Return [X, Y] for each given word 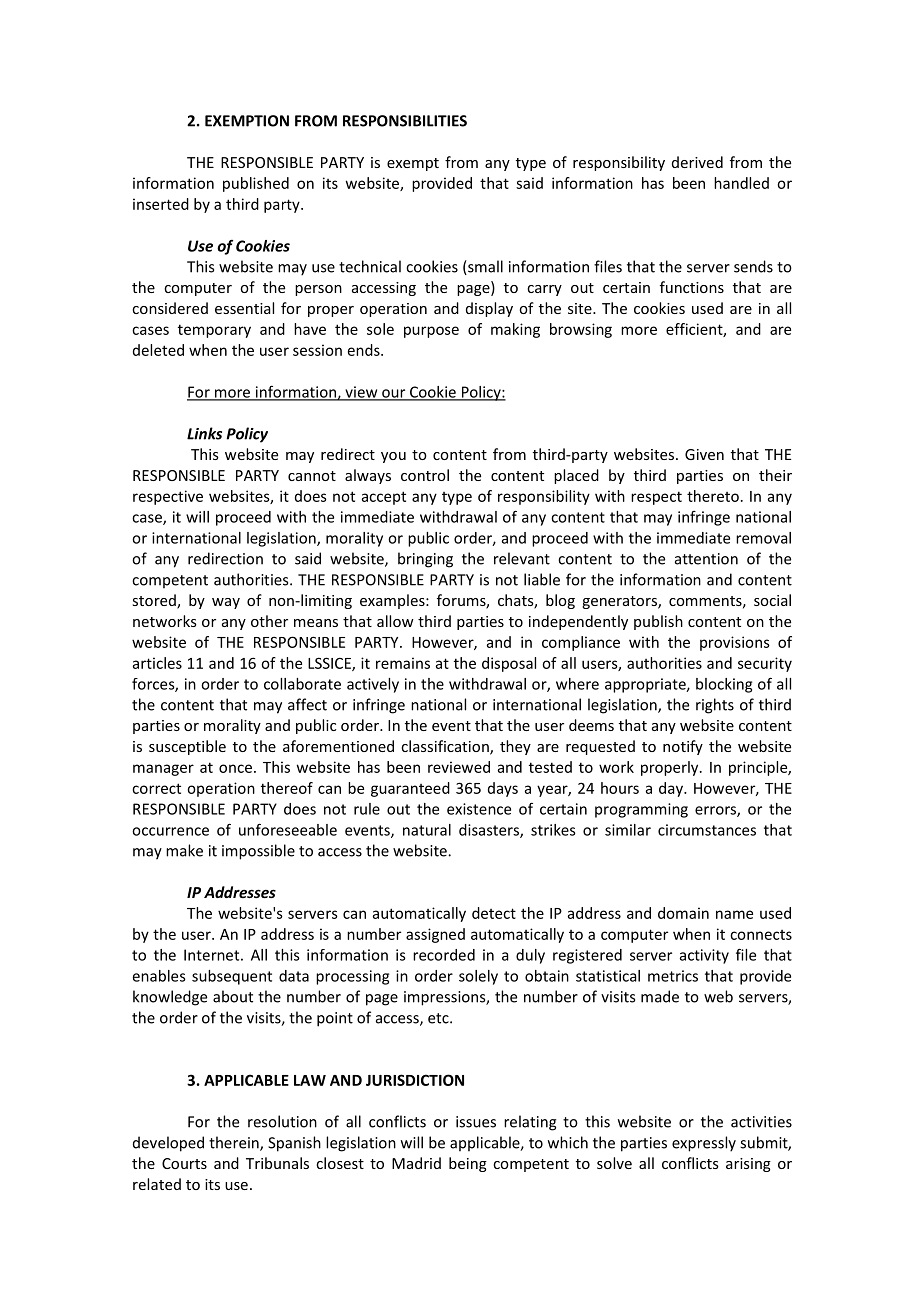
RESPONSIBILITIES [405, 121]
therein [235, 1143]
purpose [431, 332]
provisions [735, 643]
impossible [258, 852]
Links [204, 433]
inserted [161, 204]
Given [704, 454]
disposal [509, 664]
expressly [704, 1144]
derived [697, 162]
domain [683, 913]
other [269, 621]
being [468, 1164]
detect [494, 913]
